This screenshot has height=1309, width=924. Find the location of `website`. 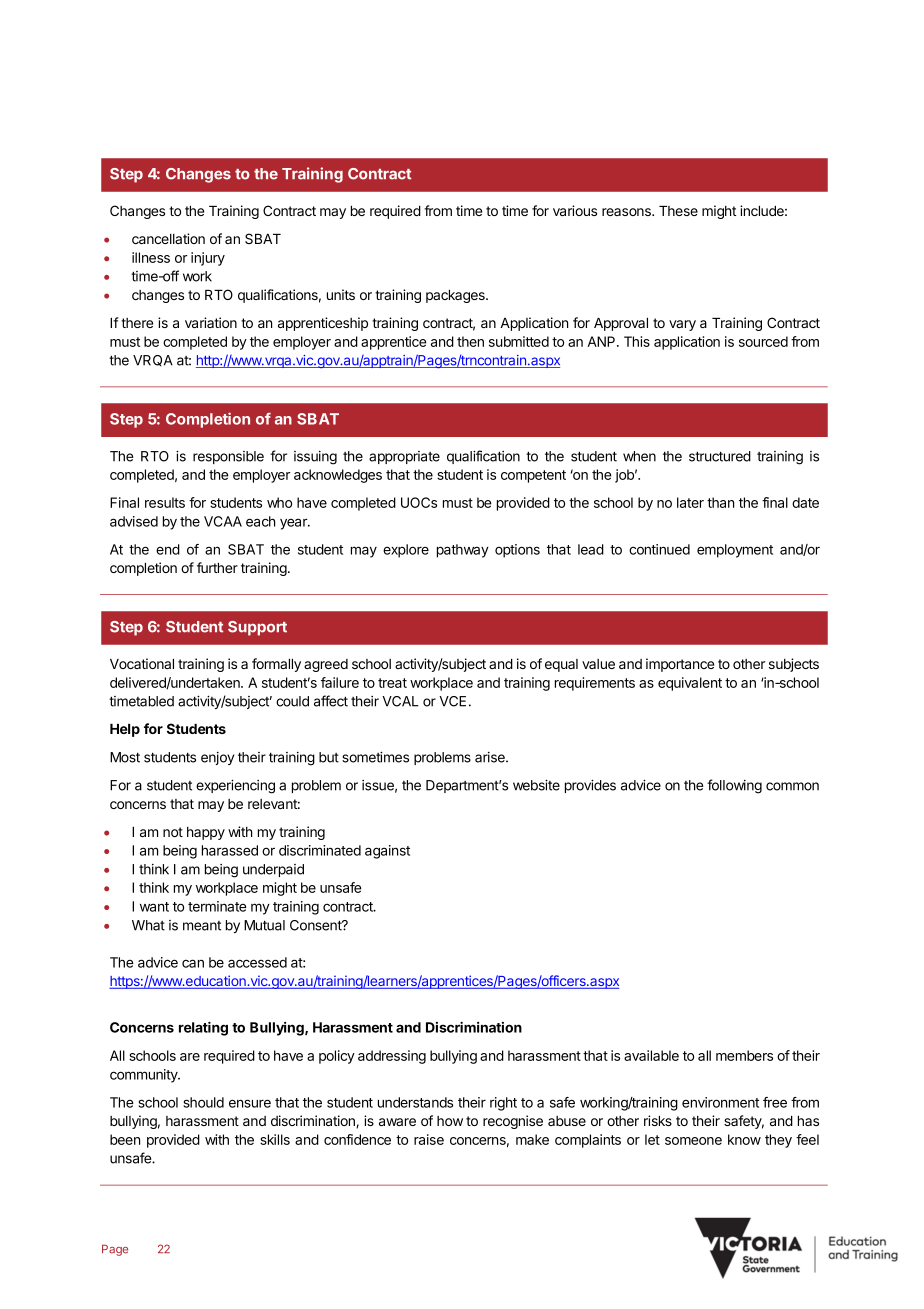

website is located at coordinates (536, 785).
